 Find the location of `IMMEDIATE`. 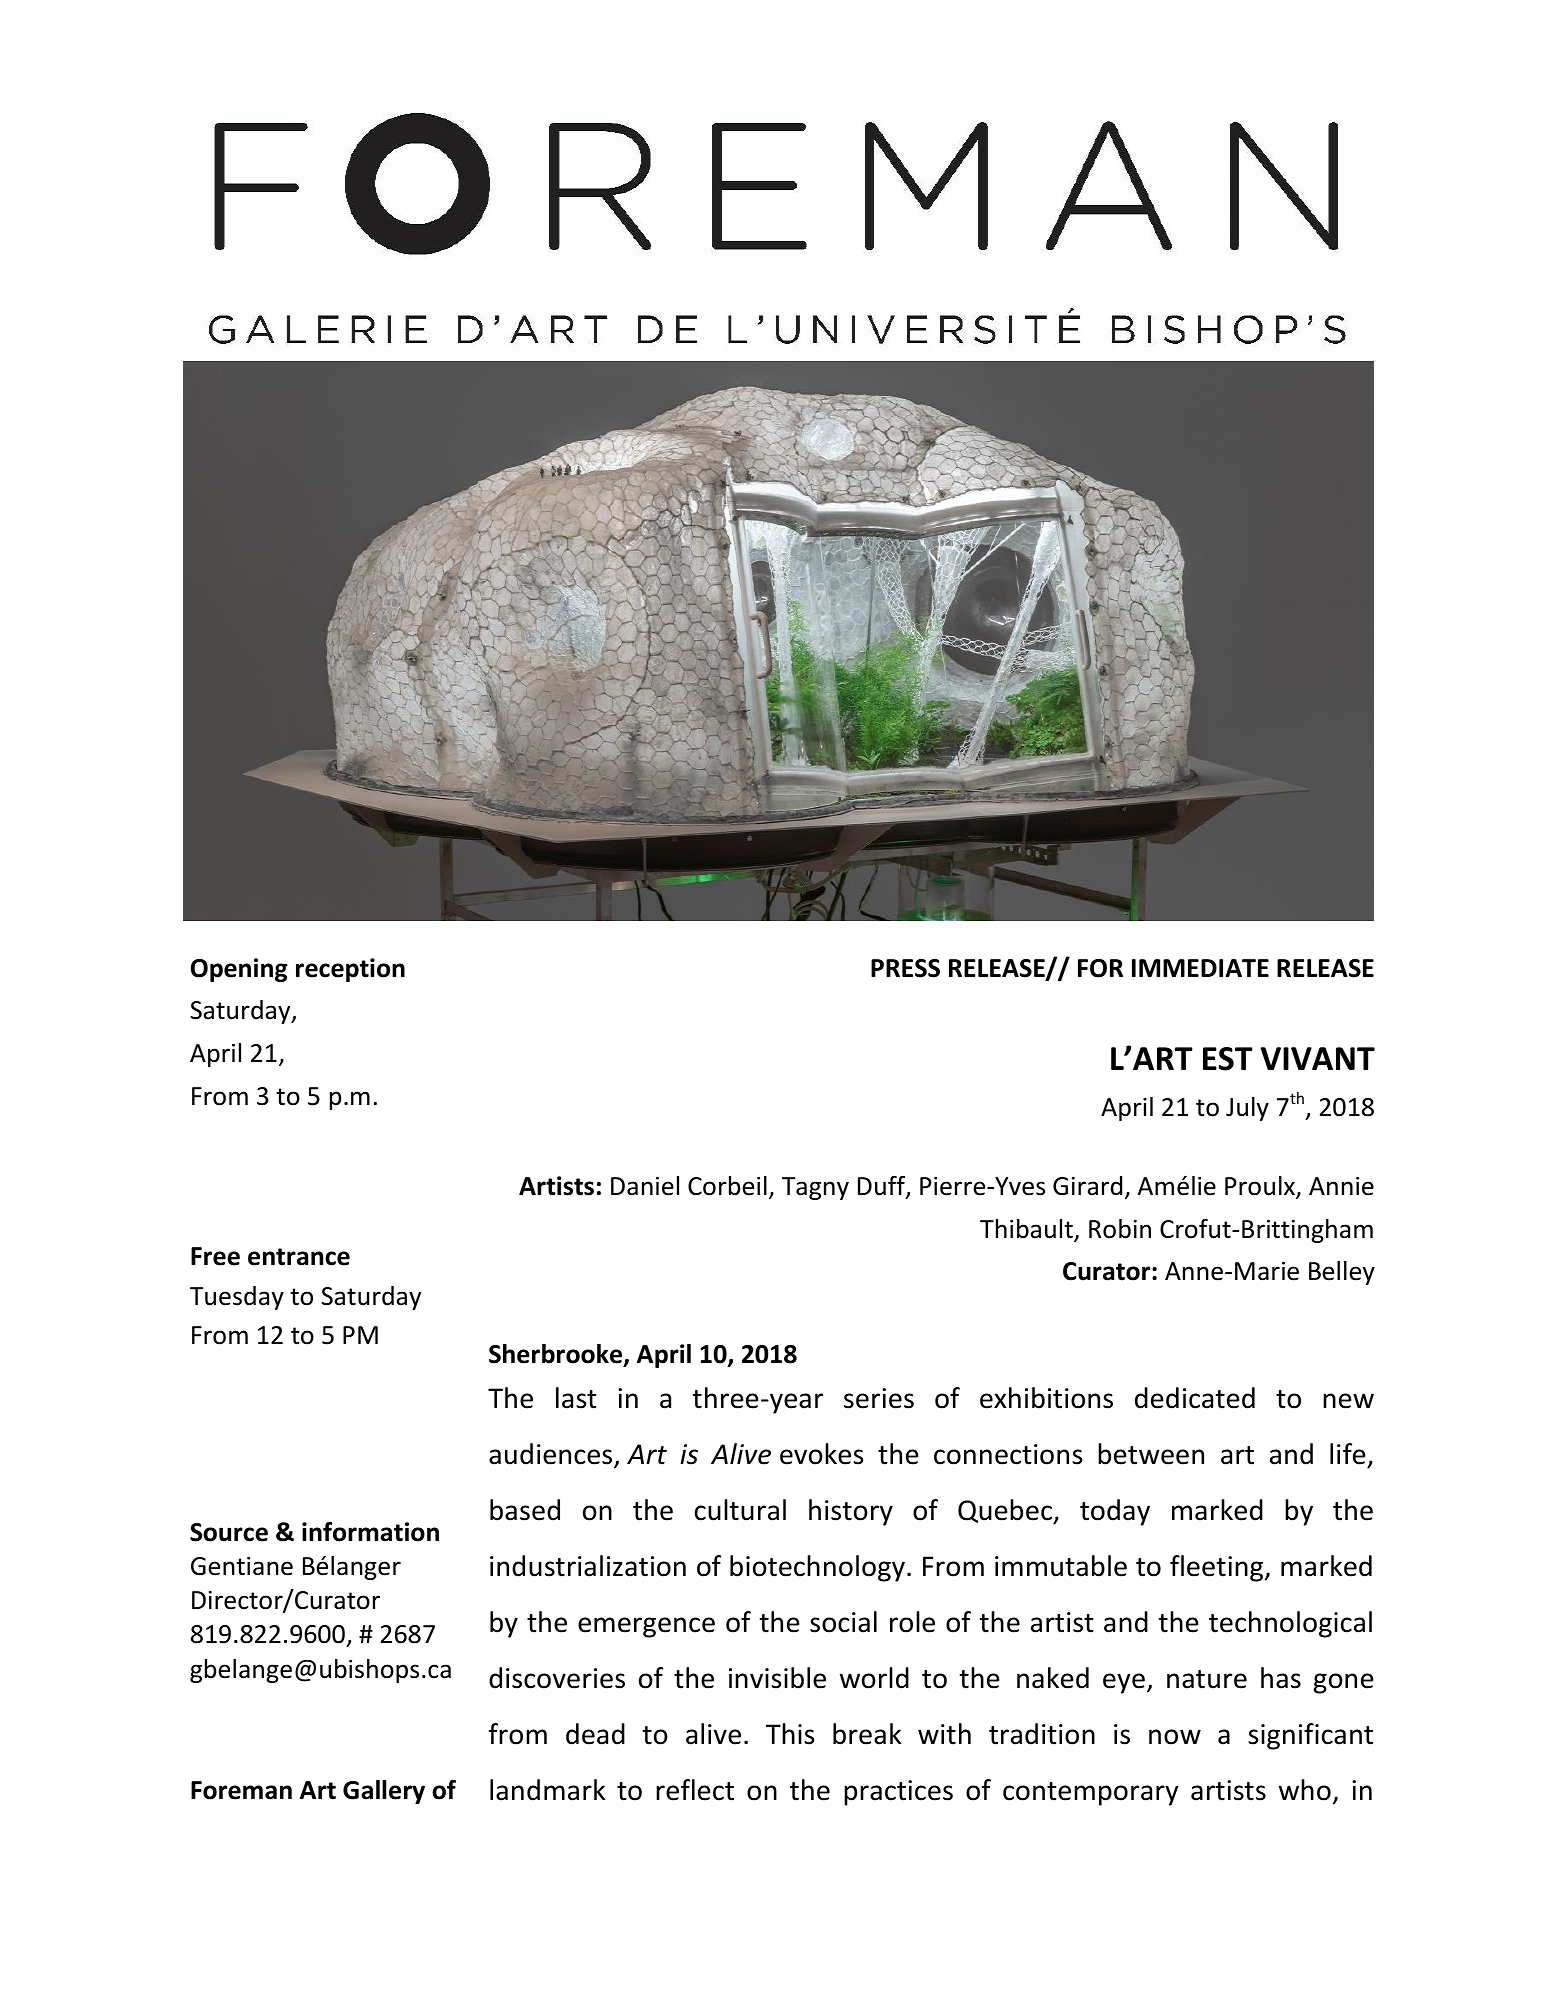

IMMEDIATE is located at coordinates (1200, 968).
